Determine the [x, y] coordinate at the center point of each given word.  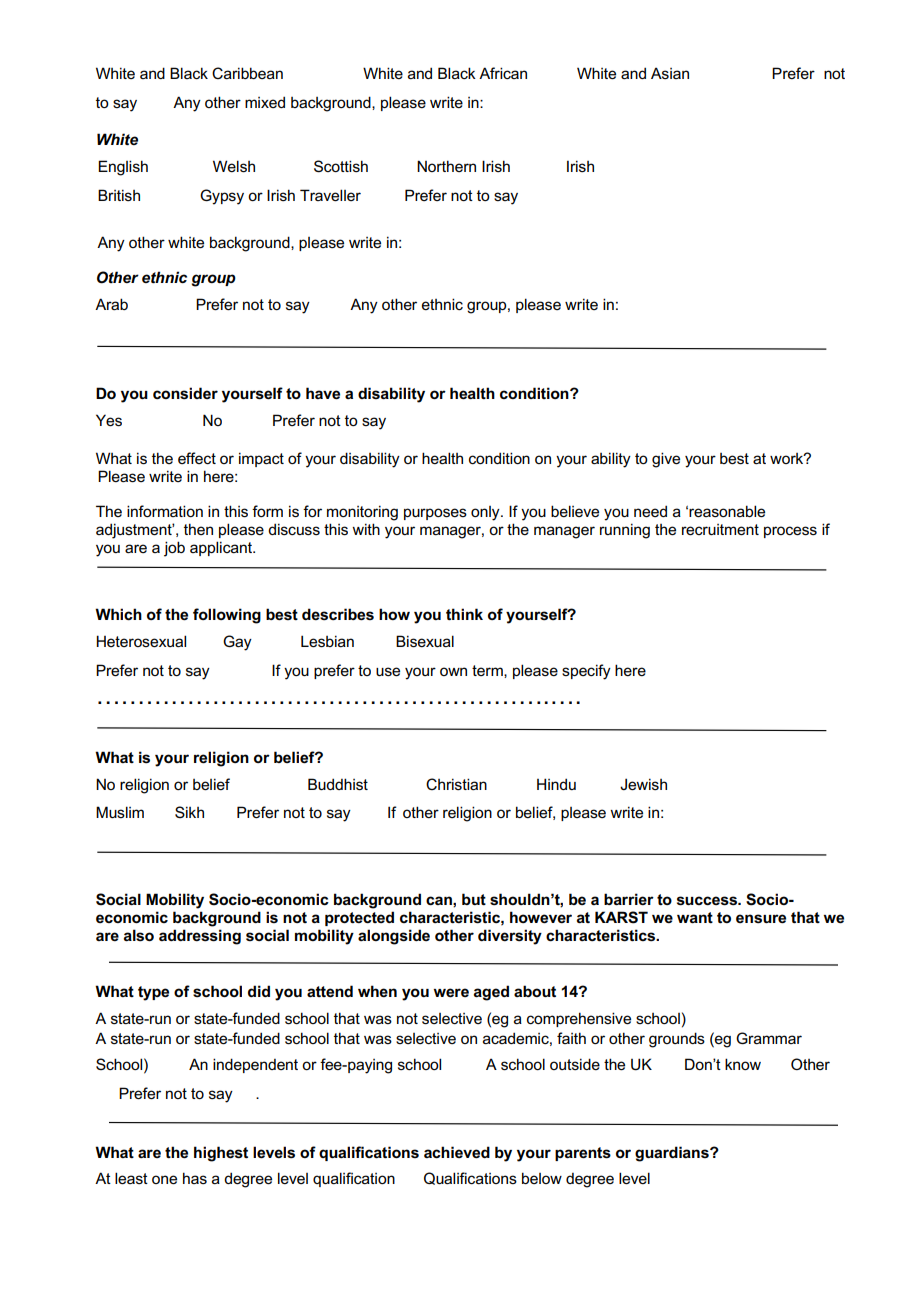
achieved [457, 1152]
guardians [673, 1154]
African [503, 73]
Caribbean [247, 73]
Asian [670, 73]
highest [221, 1154]
